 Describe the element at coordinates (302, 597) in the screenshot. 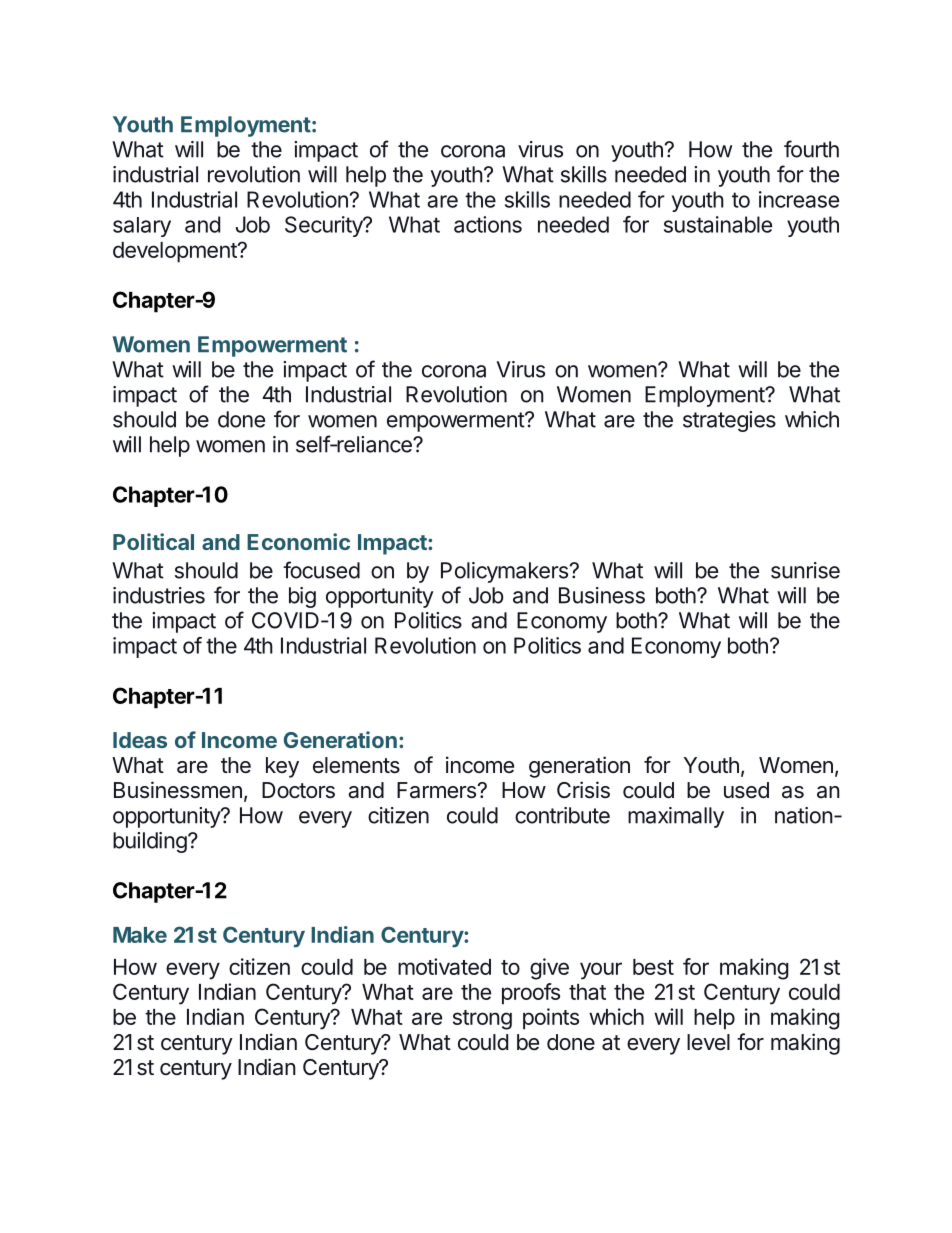

I see `big` at that location.
